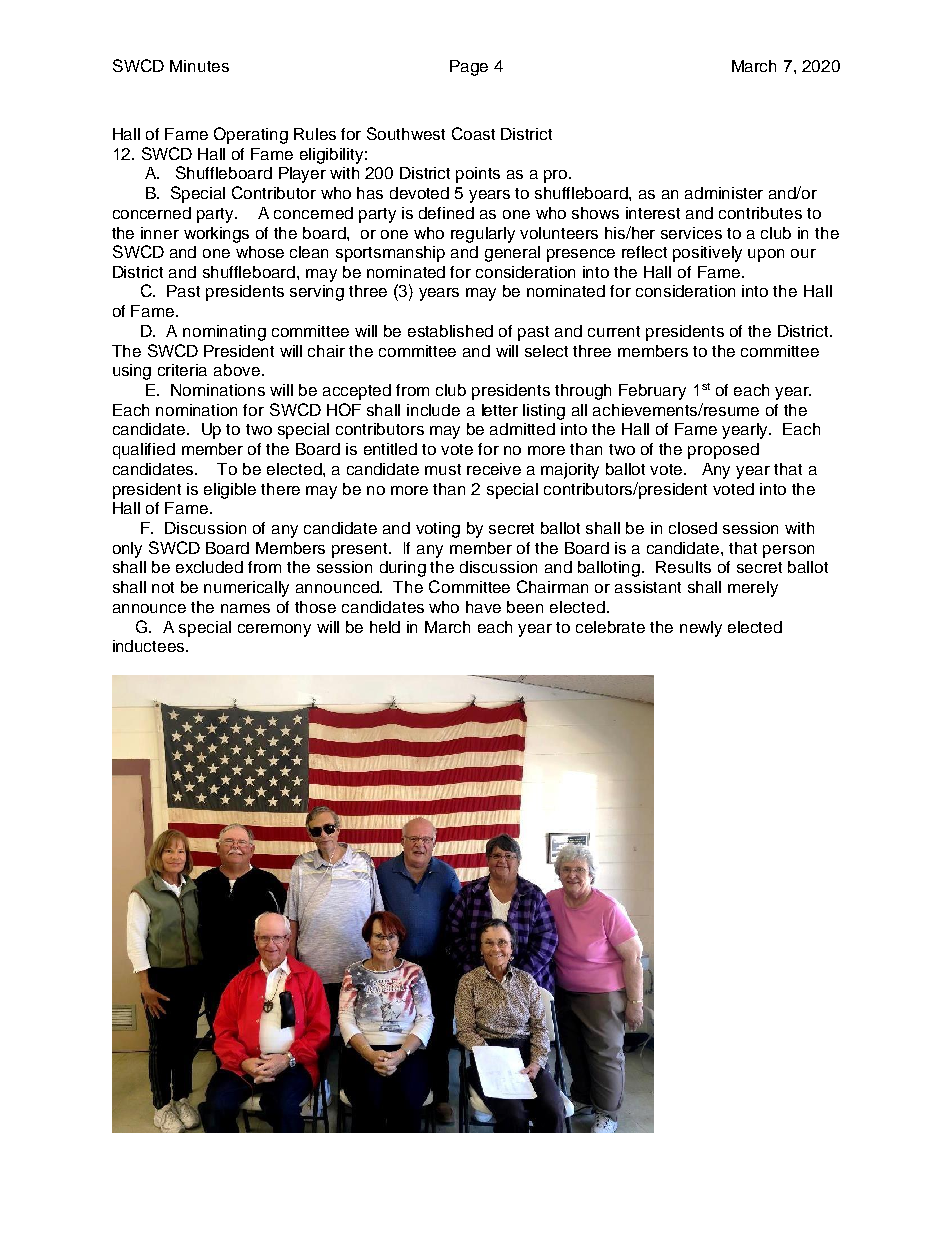 The height and width of the screenshot is (1233, 952). What do you see at coordinates (450, 331) in the screenshot?
I see `established` at bounding box center [450, 331].
